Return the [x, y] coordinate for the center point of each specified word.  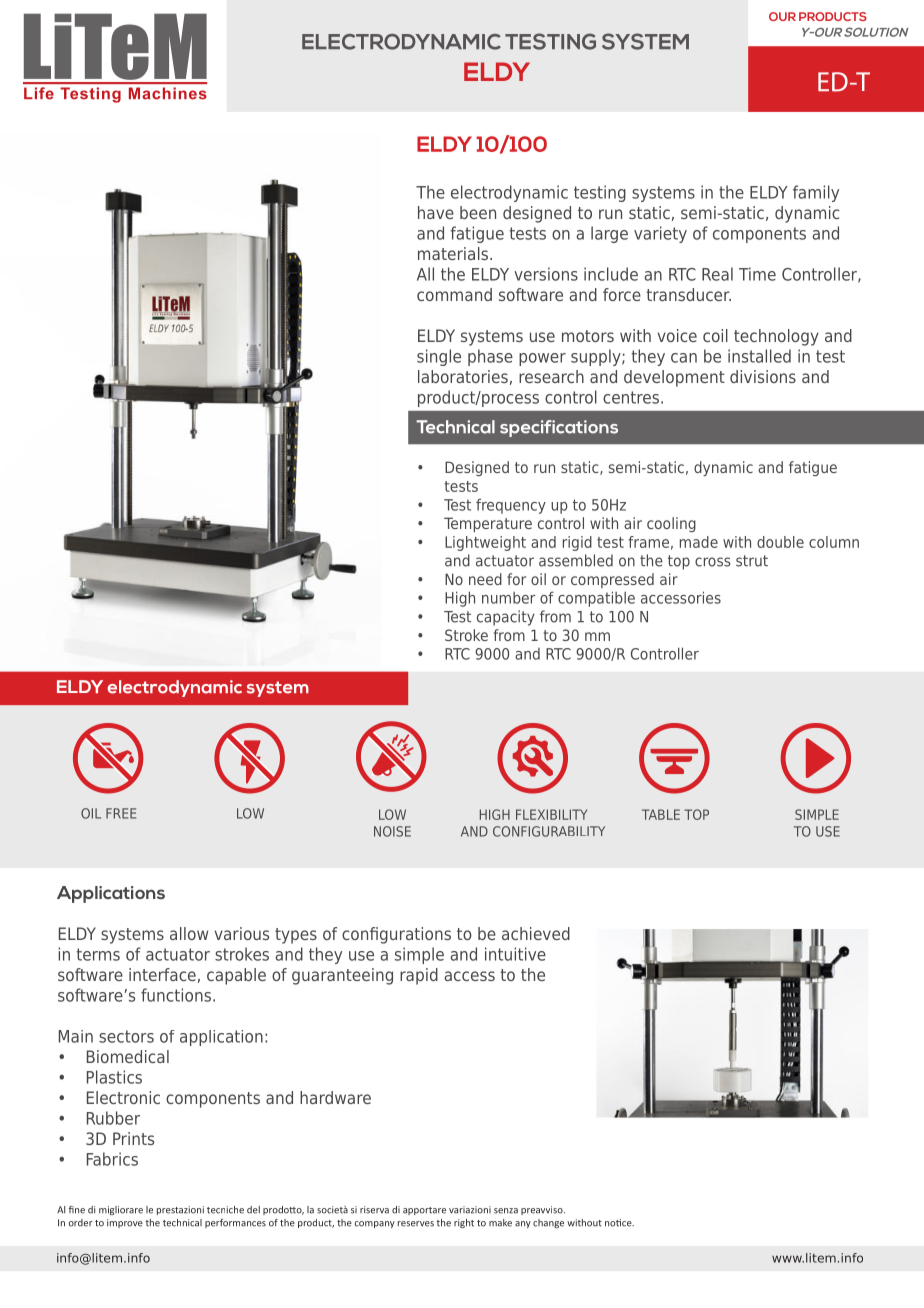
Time [757, 274]
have [436, 212]
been [478, 212]
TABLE [661, 814]
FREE [121, 813]
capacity [506, 618]
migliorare [121, 1210]
